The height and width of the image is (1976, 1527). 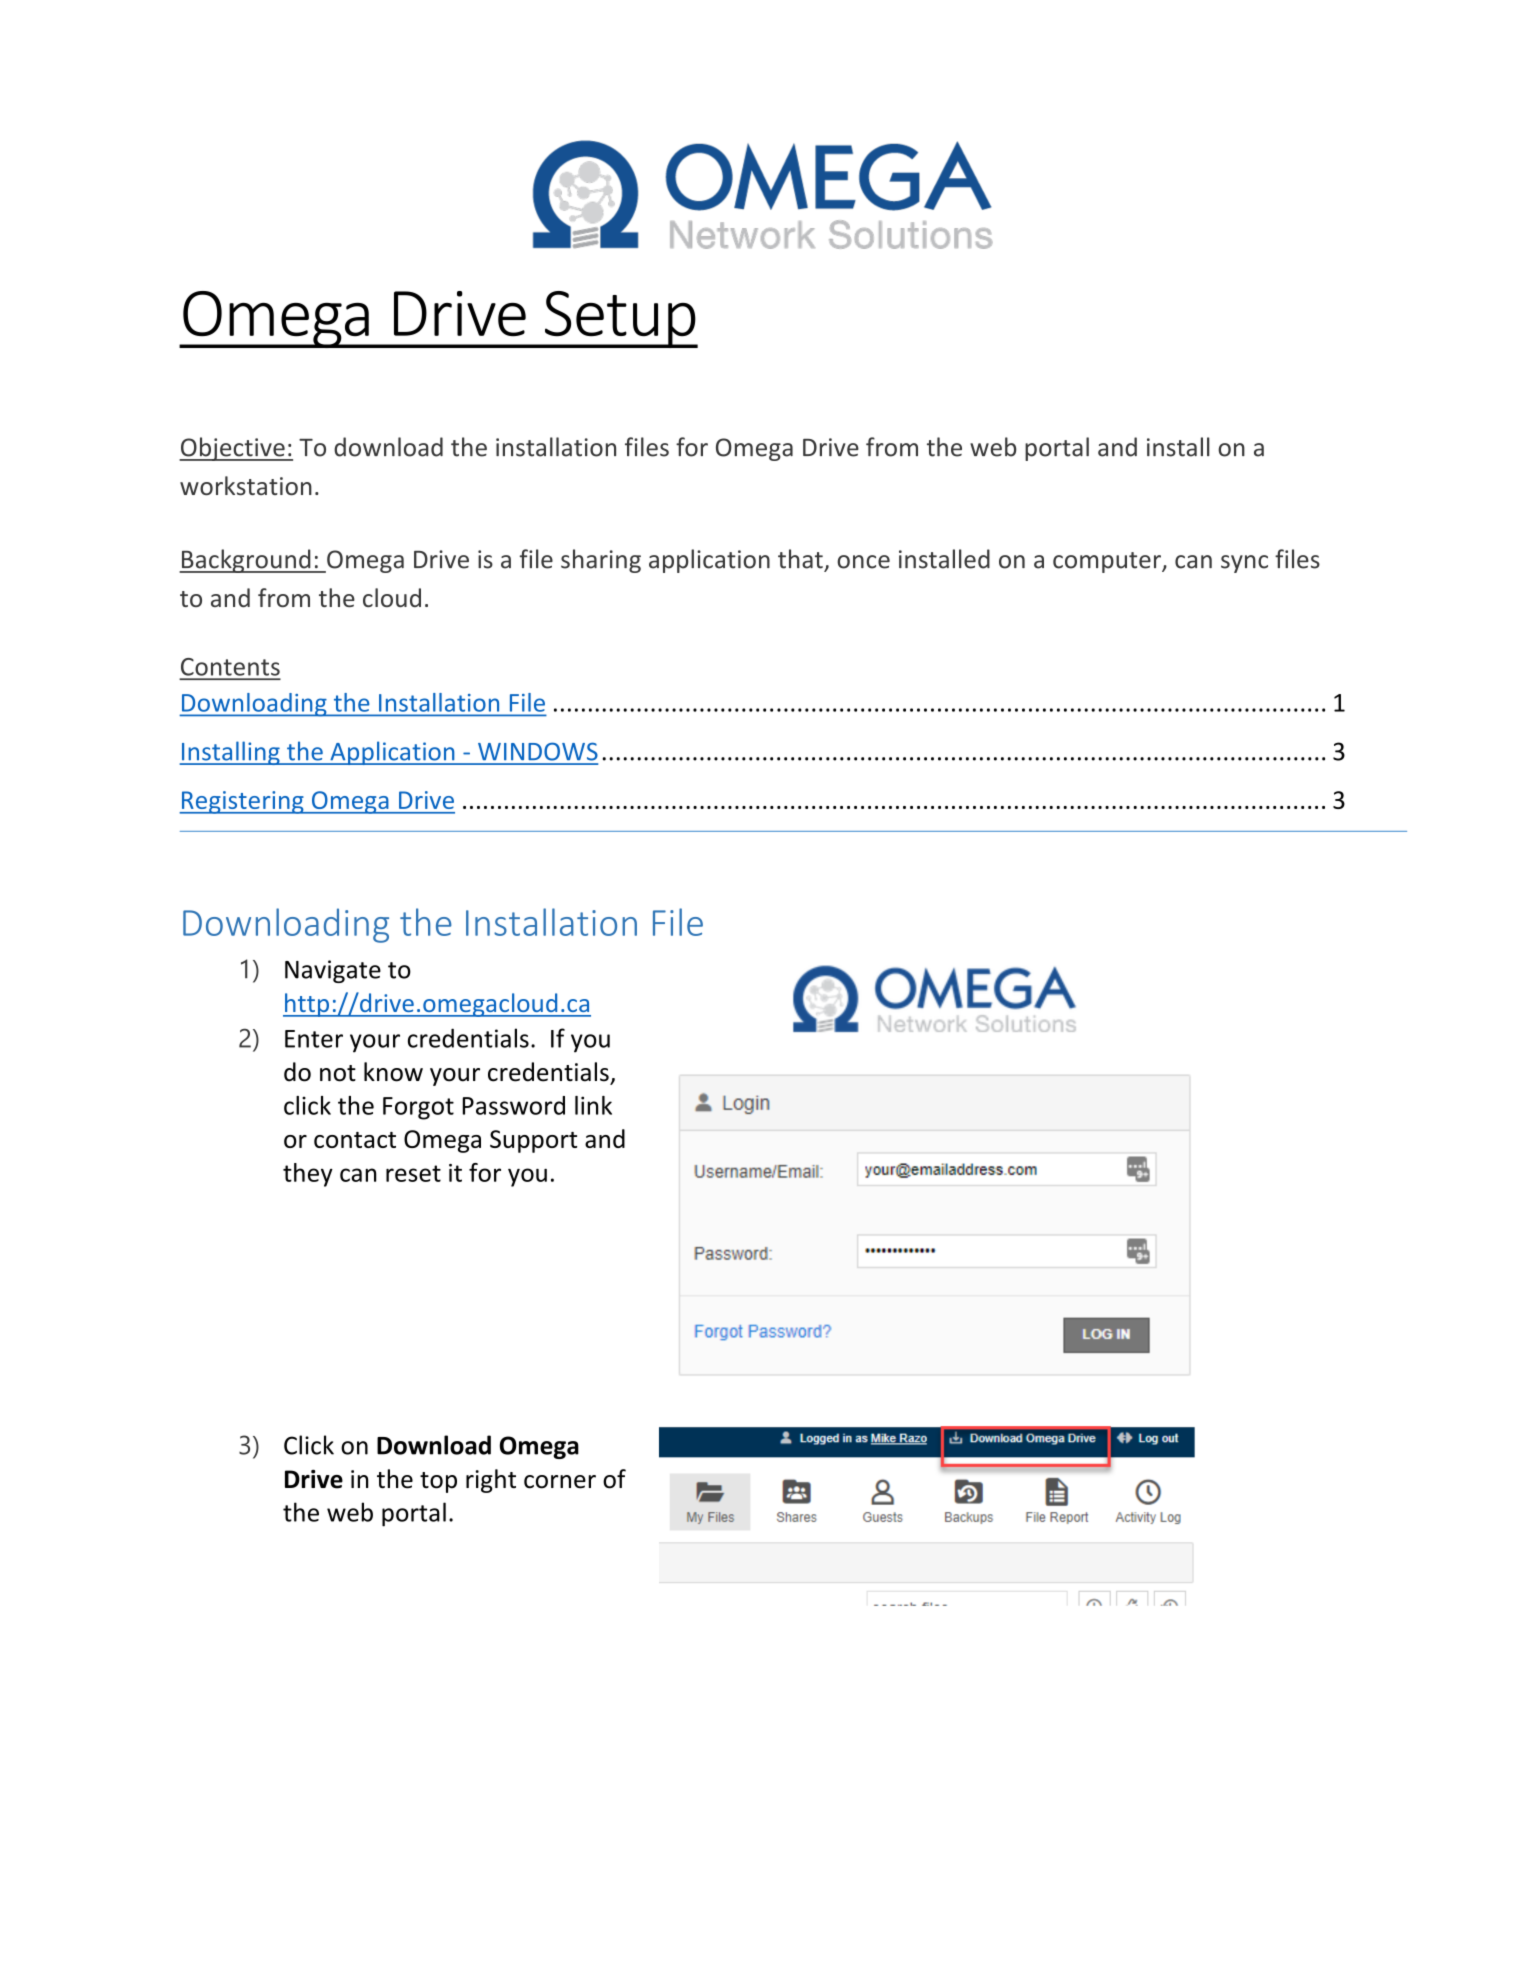 What do you see at coordinates (1244, 564) in the image?
I see `sync` at bounding box center [1244, 564].
